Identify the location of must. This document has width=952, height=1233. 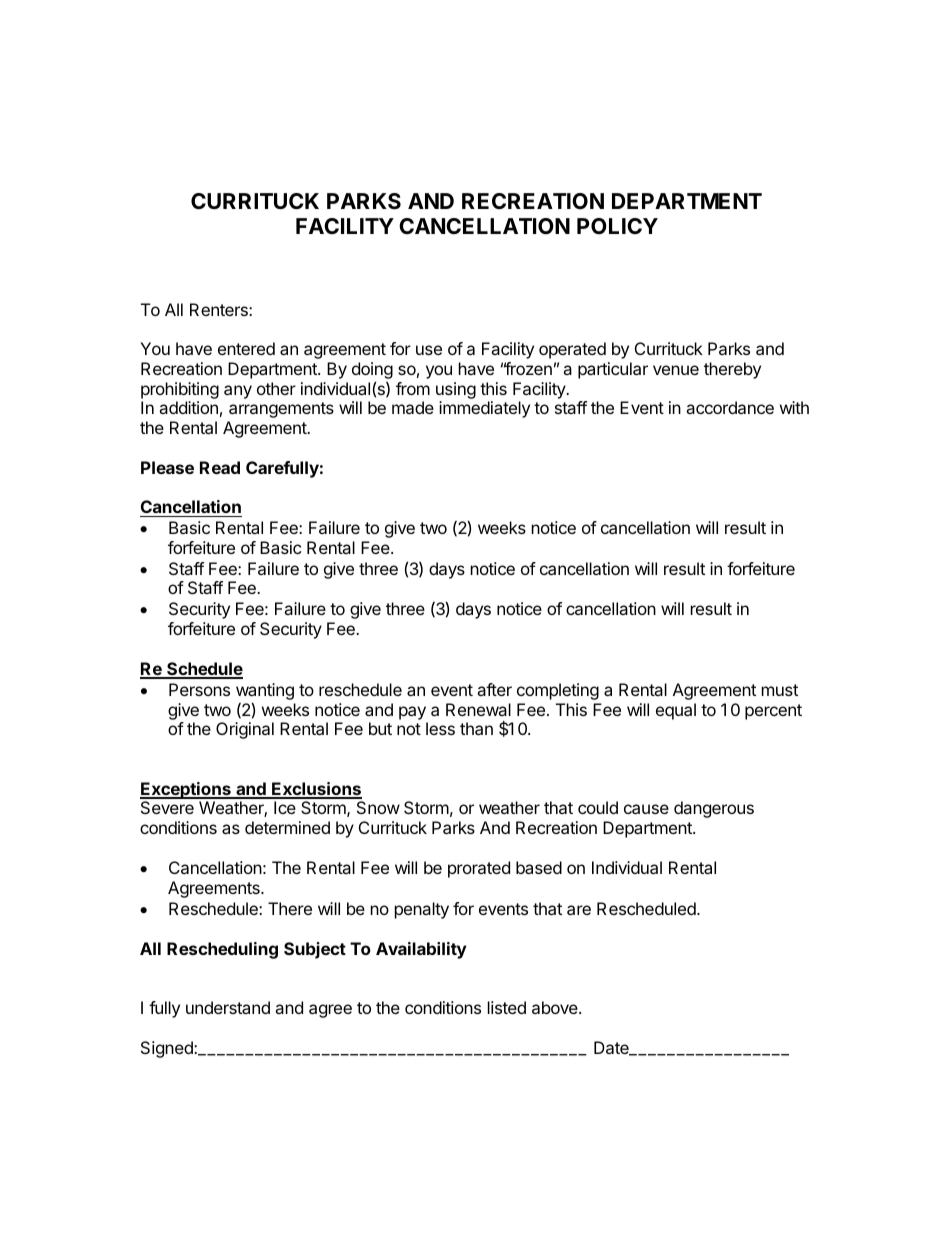
(780, 690).
